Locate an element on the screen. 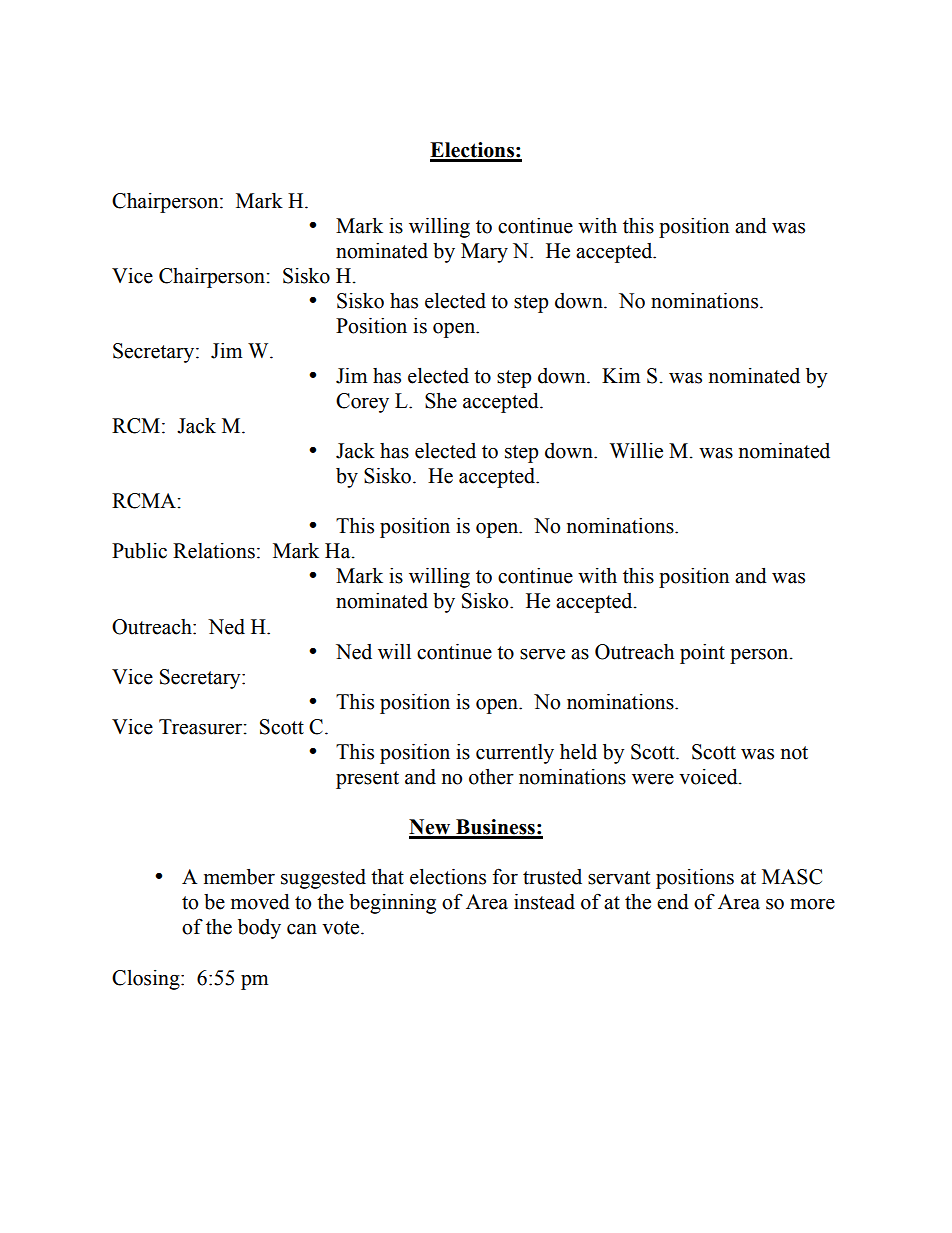 The height and width of the screenshot is (1233, 952). Relations is located at coordinates (214, 551).
